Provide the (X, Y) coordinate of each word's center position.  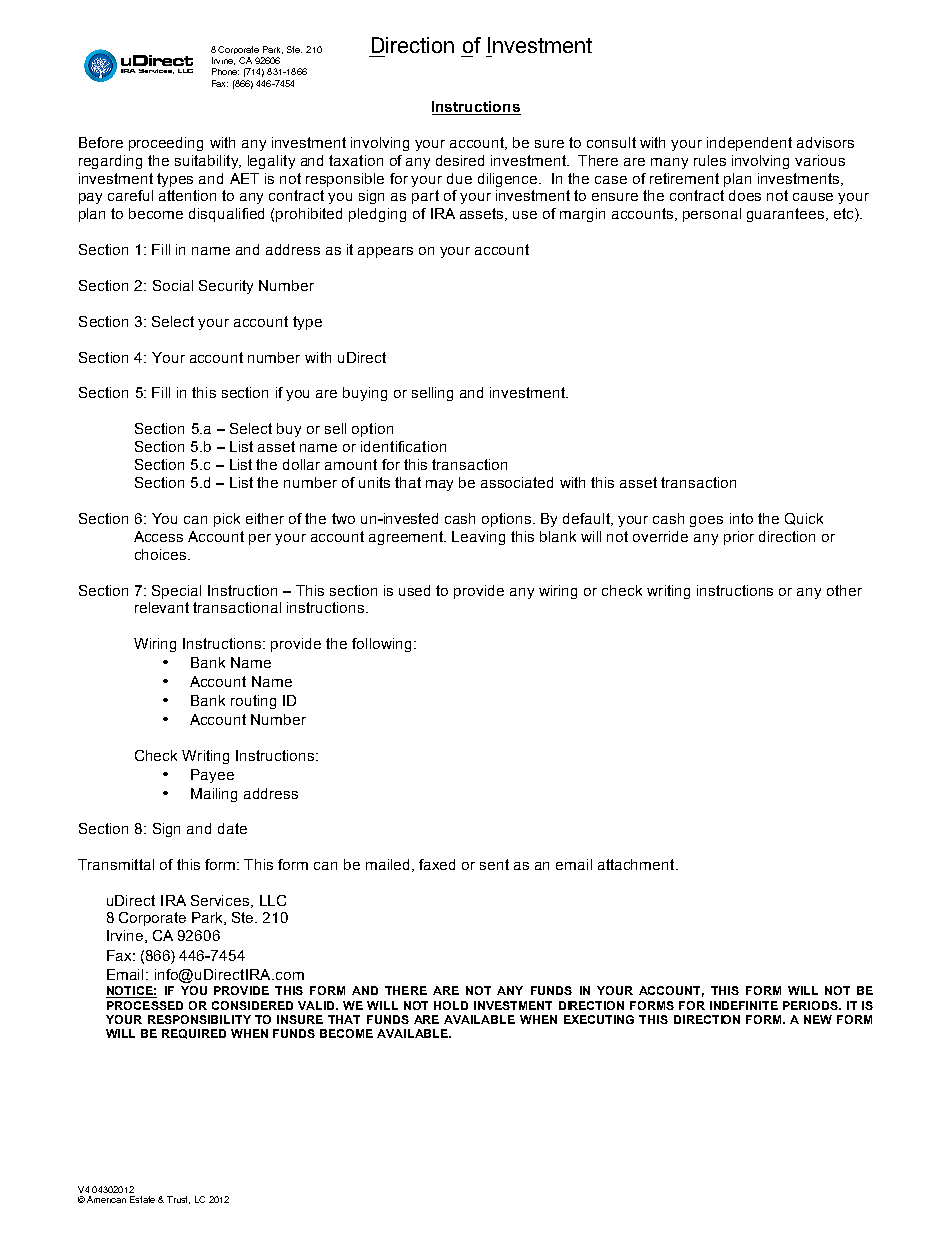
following (381, 645)
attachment (637, 864)
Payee (212, 776)
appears (385, 252)
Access (158, 536)
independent (749, 144)
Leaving (478, 538)
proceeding (166, 144)
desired (460, 160)
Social (173, 285)
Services (221, 901)
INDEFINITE (744, 1005)
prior (739, 538)
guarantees (785, 215)
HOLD (451, 1005)
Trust (178, 1200)
